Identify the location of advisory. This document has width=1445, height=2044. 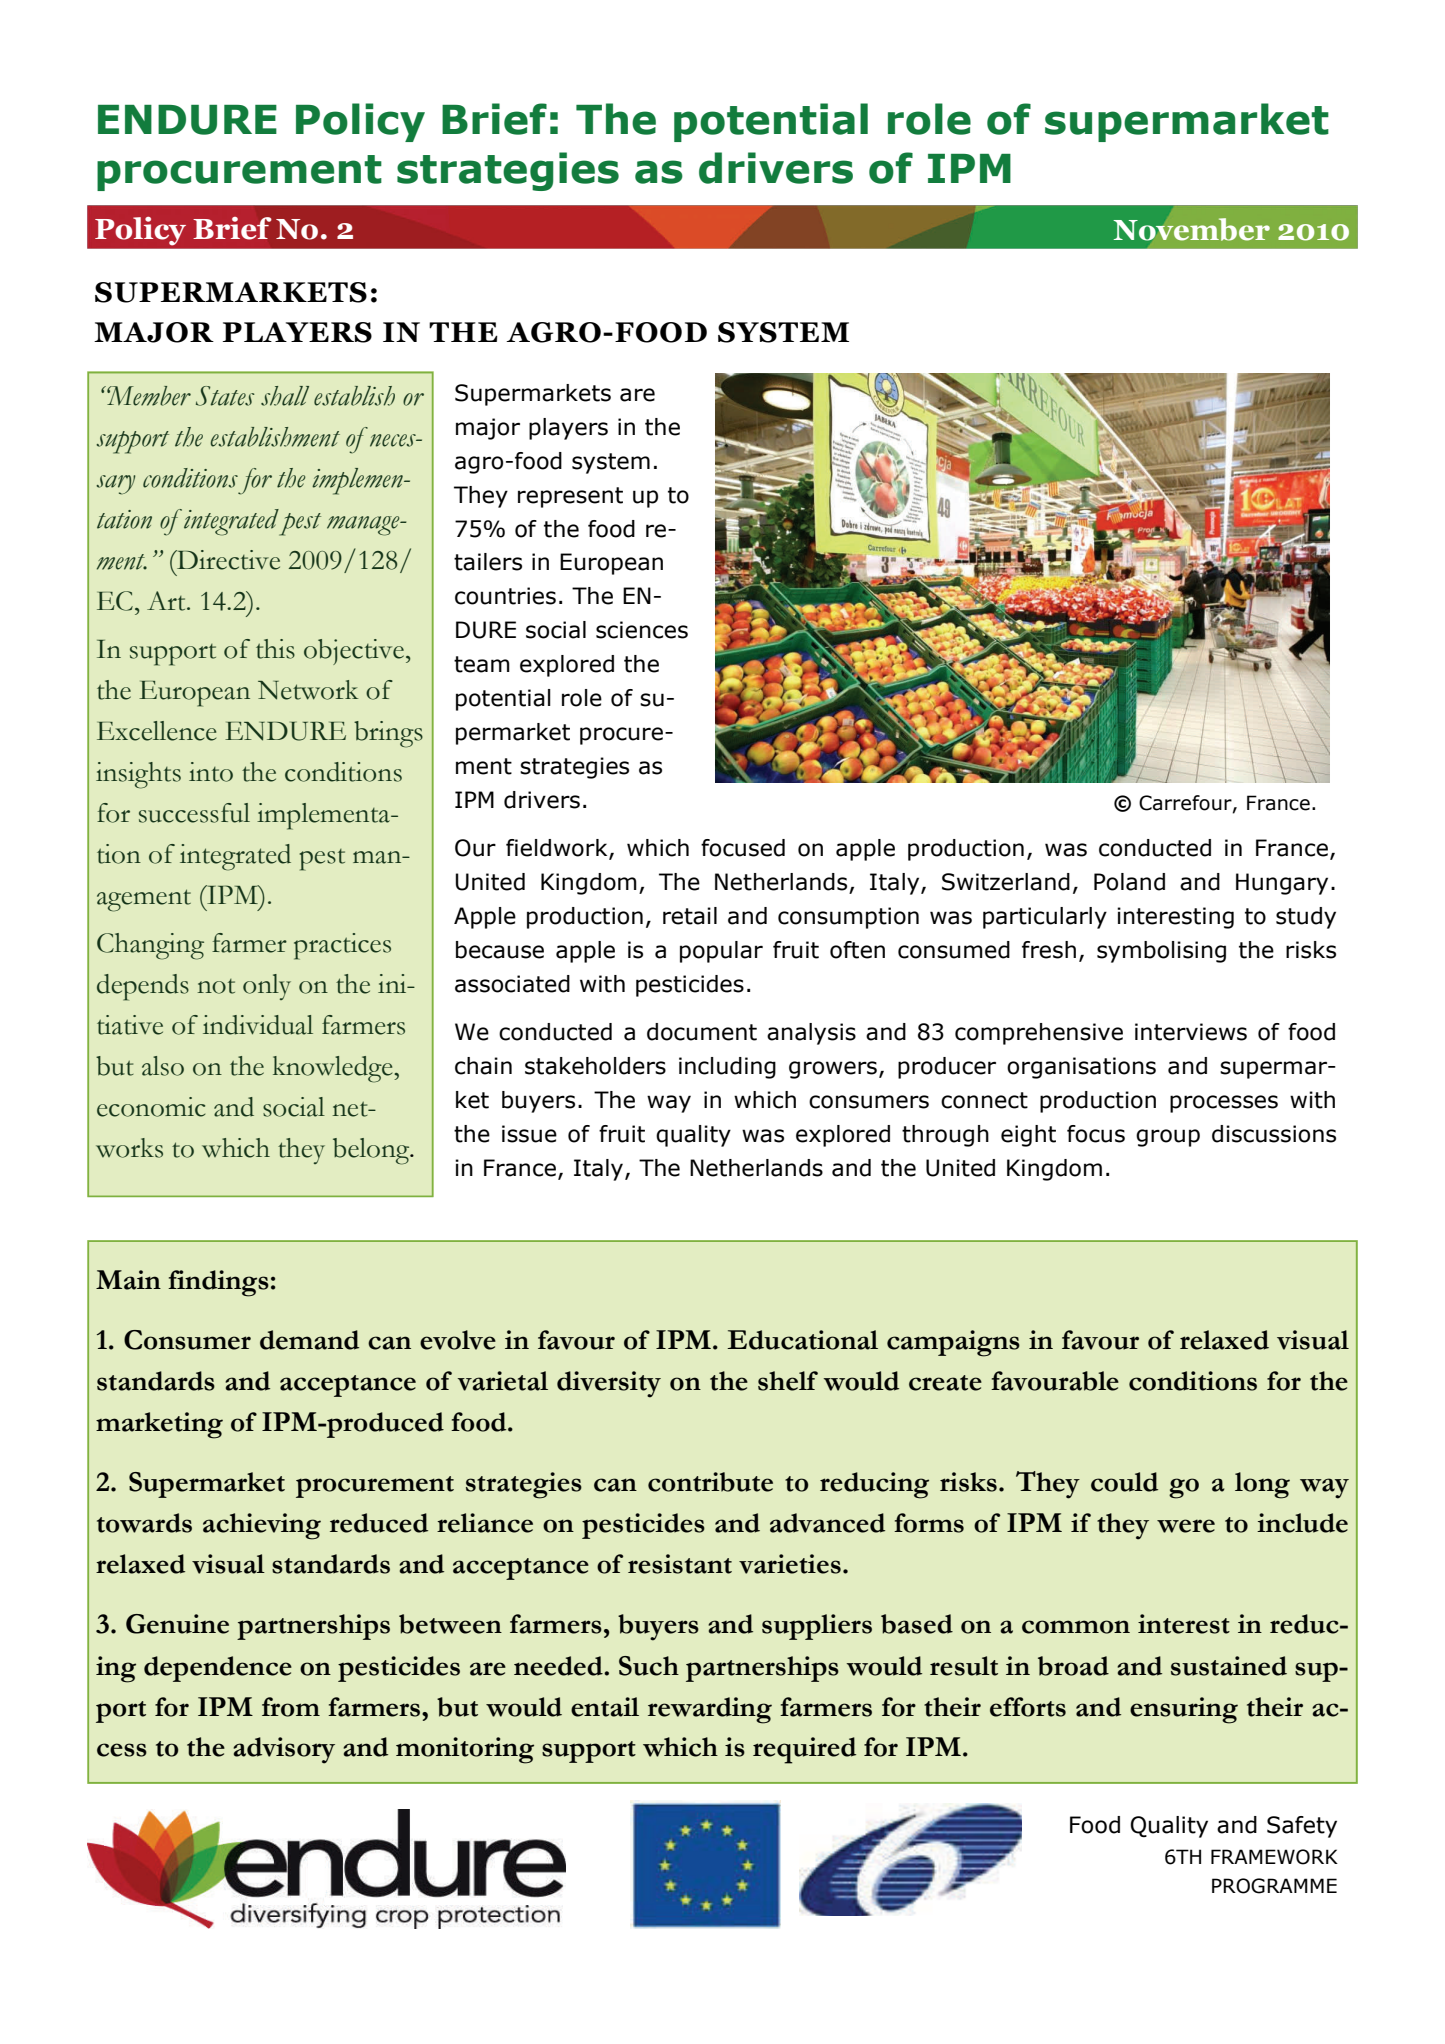
(284, 1750).
